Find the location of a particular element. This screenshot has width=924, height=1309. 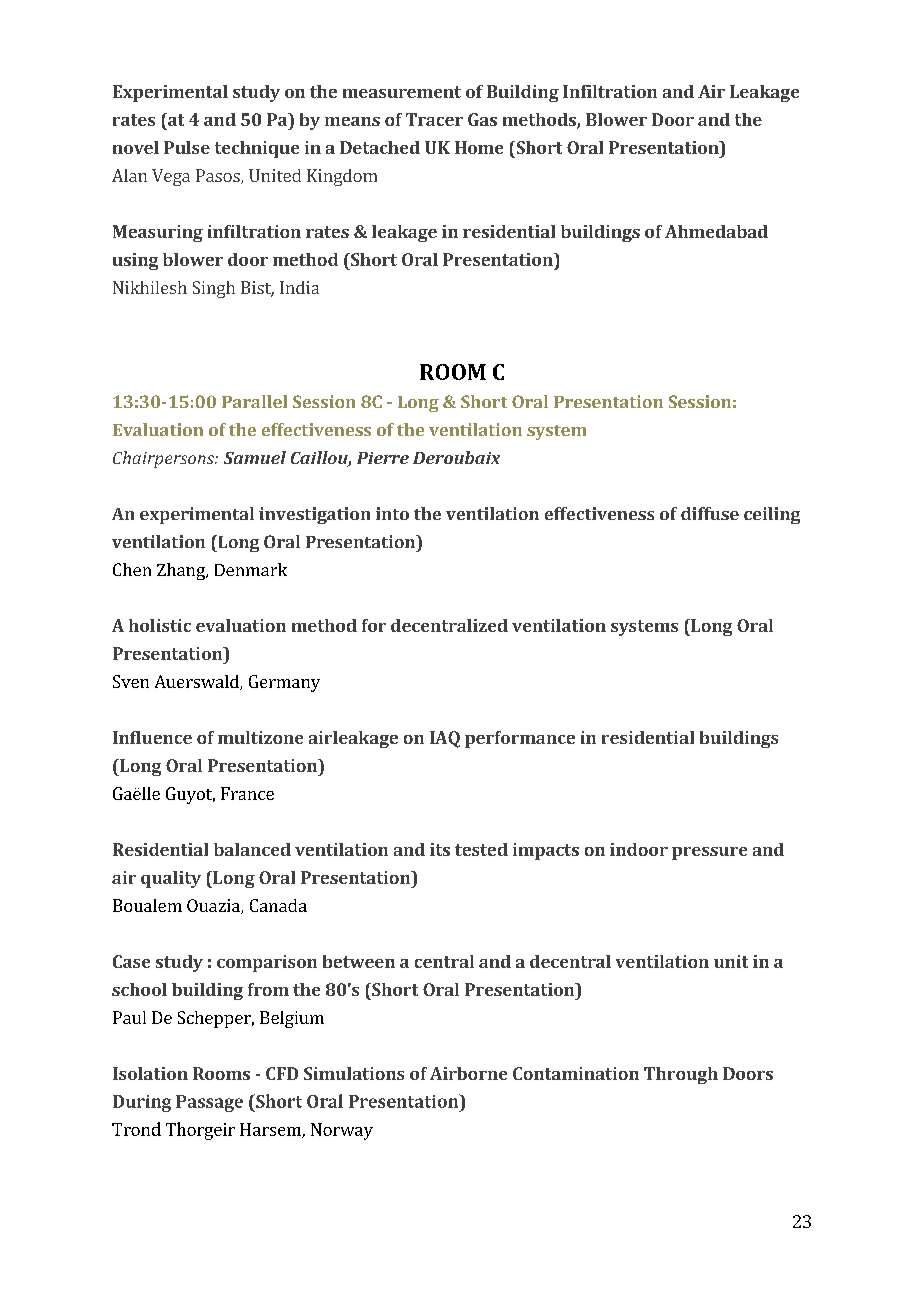

Pulse is located at coordinates (187, 147).
